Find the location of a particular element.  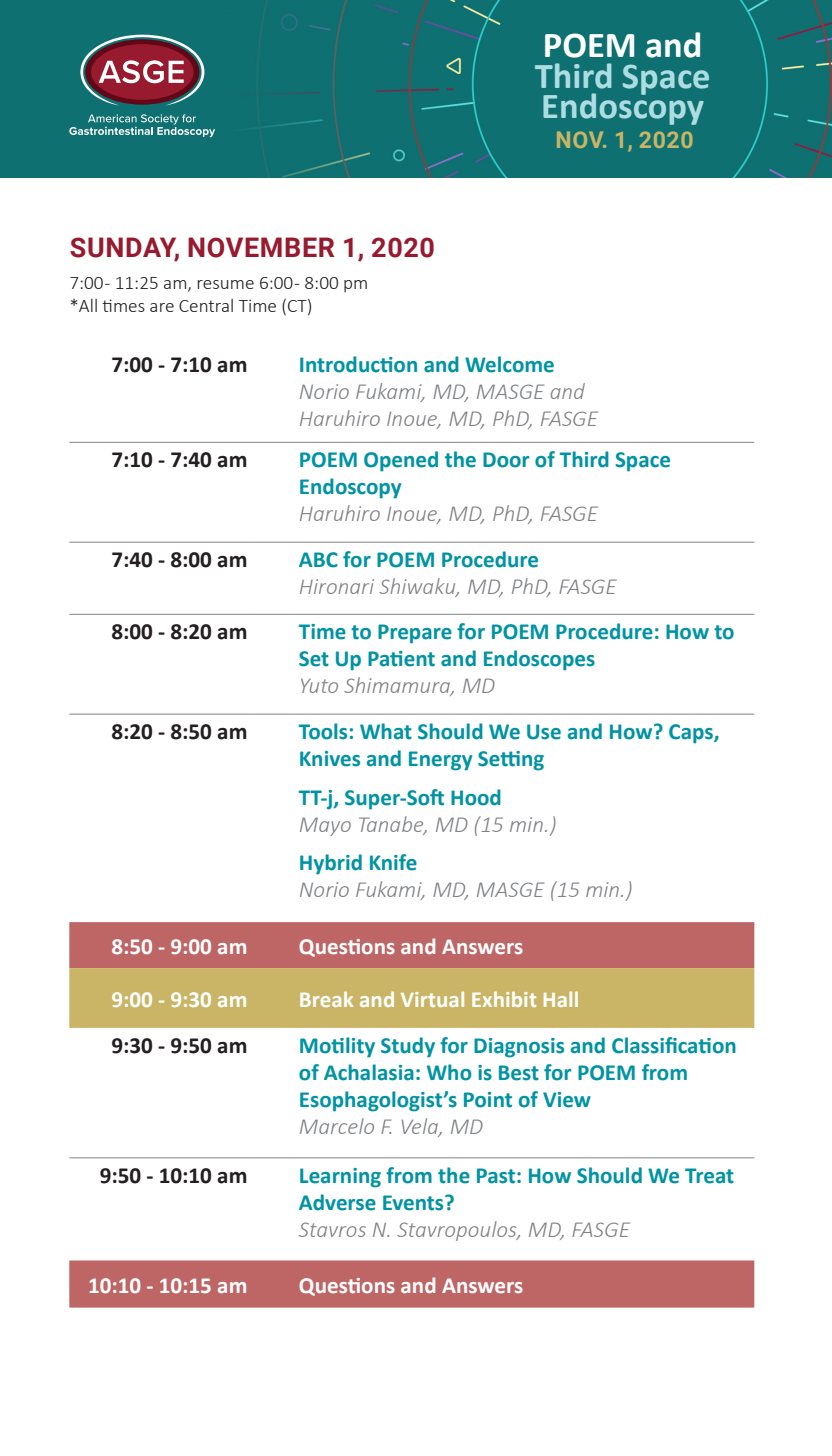

Door is located at coordinates (506, 460).
